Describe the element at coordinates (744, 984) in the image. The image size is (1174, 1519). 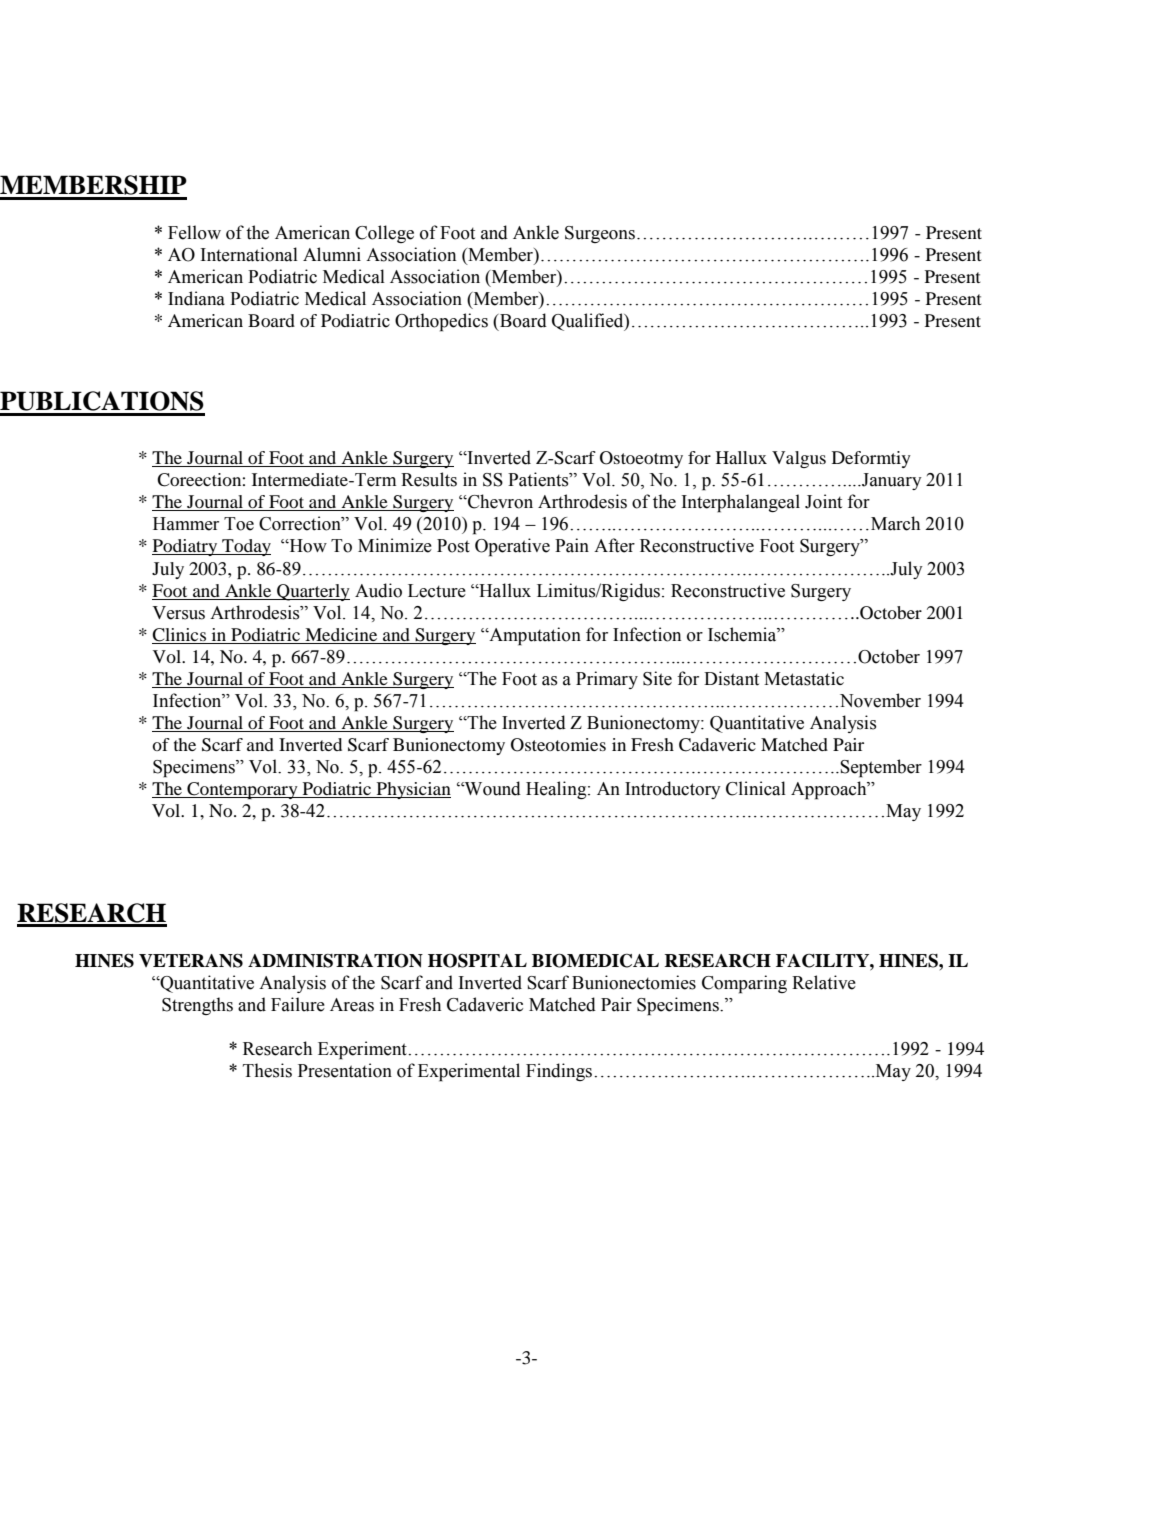
I see `Comparing` at that location.
